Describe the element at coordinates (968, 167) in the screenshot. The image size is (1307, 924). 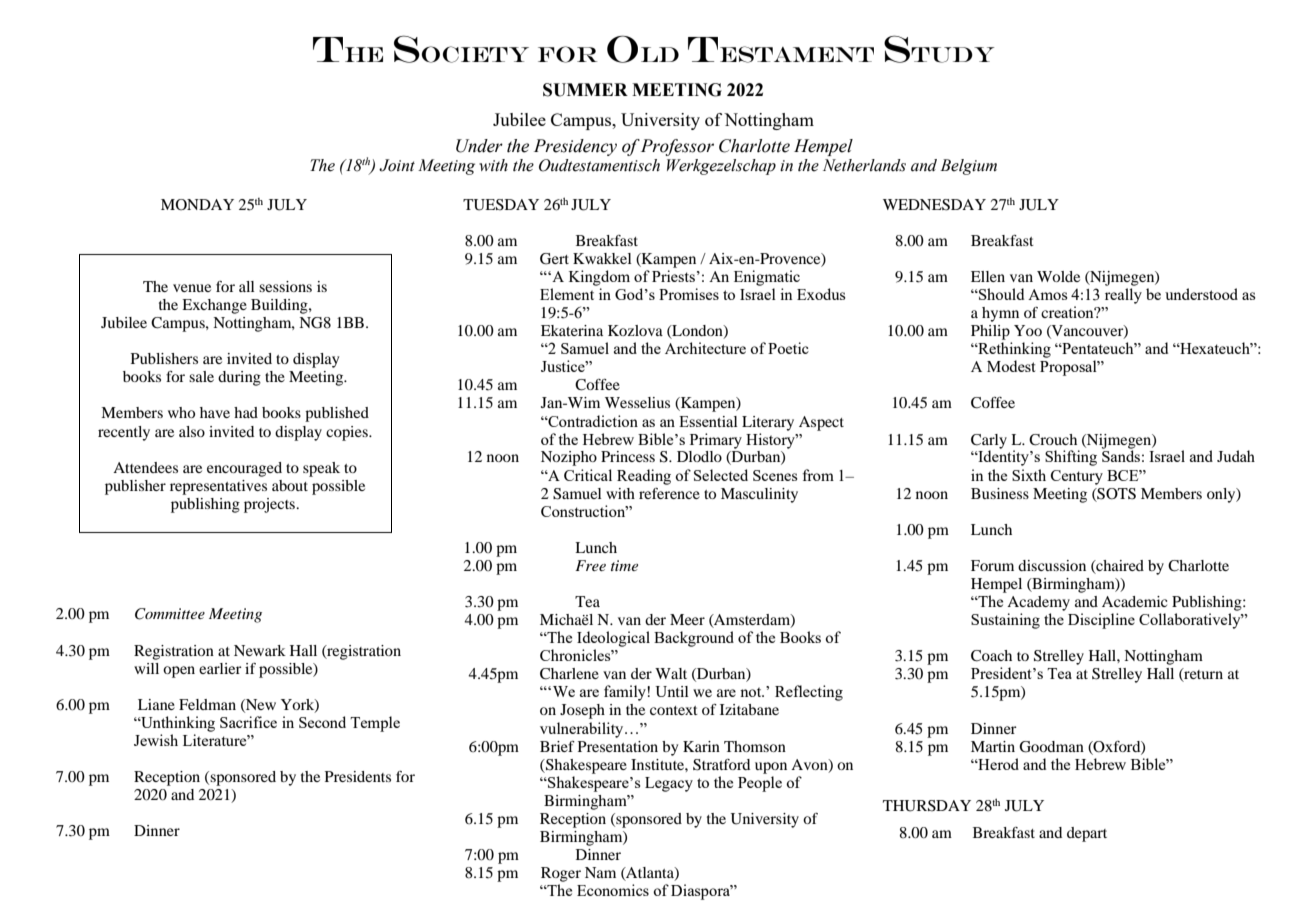
I see `Belgium` at that location.
